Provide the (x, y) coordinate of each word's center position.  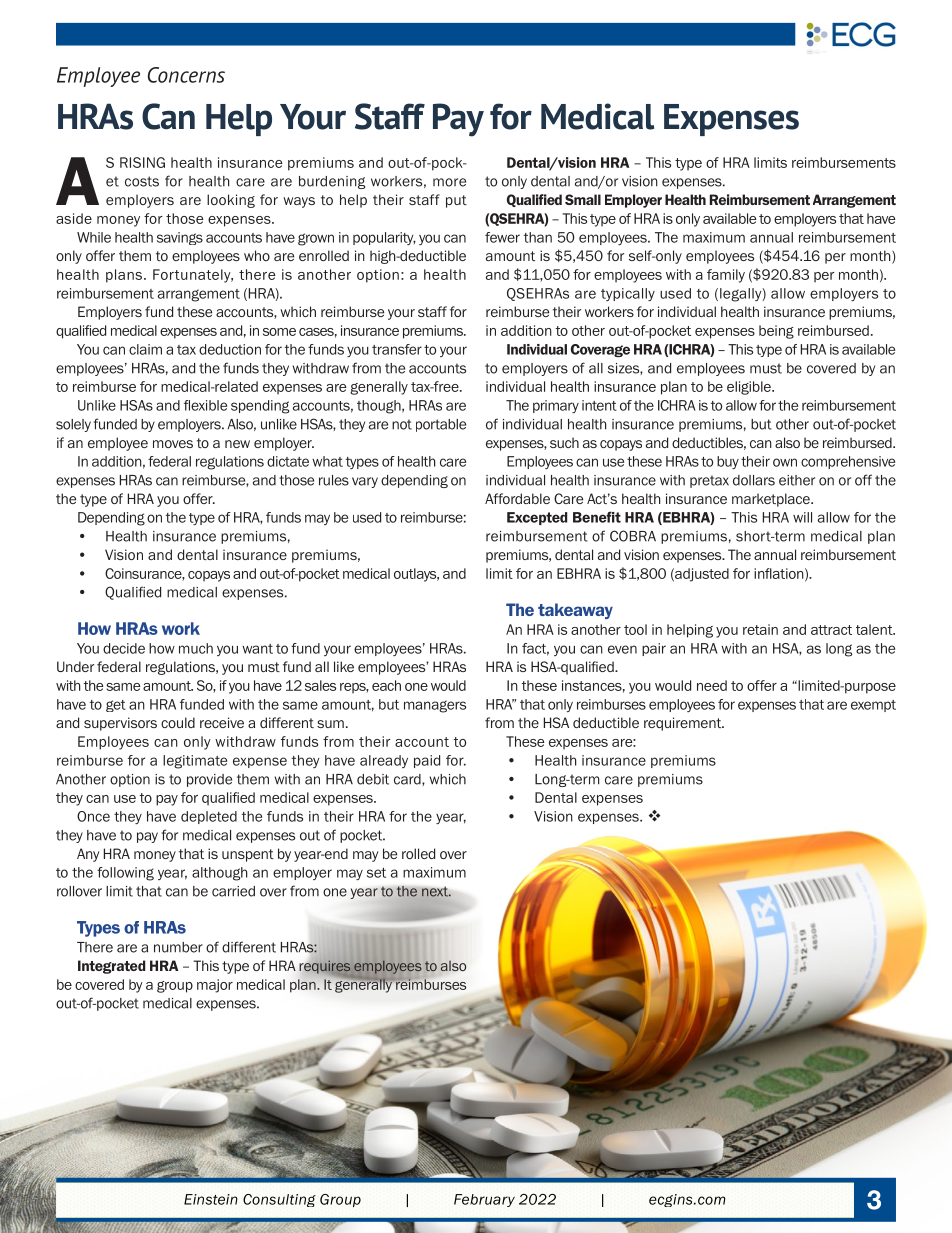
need (712, 685)
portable (441, 425)
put (456, 201)
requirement (684, 724)
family (726, 276)
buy (728, 462)
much (196, 648)
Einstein (211, 1199)
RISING (142, 162)
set (376, 873)
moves (173, 444)
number (178, 947)
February (484, 1200)
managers (435, 706)
